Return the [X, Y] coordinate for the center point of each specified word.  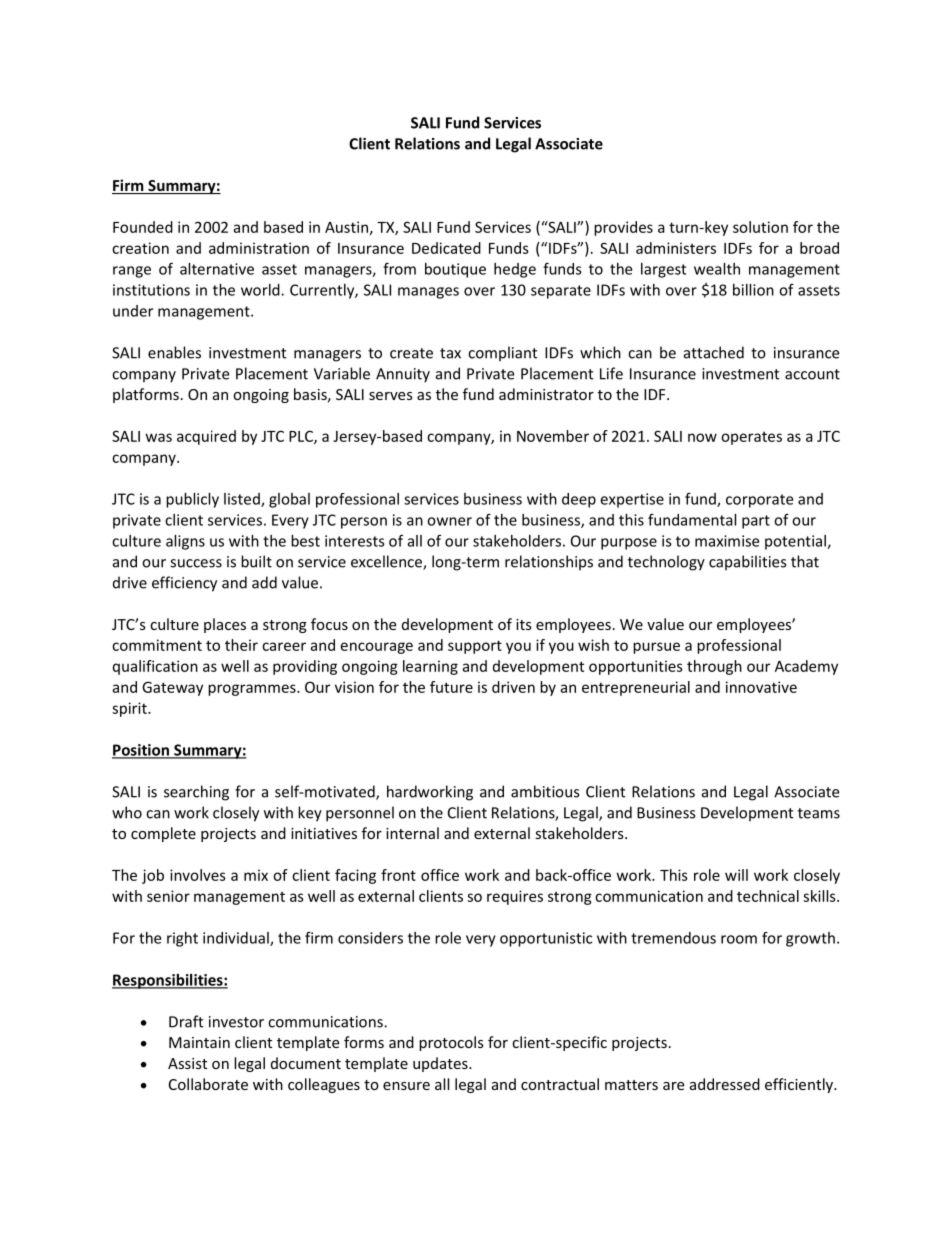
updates [441, 1064]
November [553, 436]
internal [412, 833]
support [475, 647]
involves [198, 875]
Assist [187, 1063]
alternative [217, 269]
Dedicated [446, 248]
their [241, 645]
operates [751, 438]
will [736, 875]
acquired [206, 437]
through [714, 667]
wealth [717, 269]
